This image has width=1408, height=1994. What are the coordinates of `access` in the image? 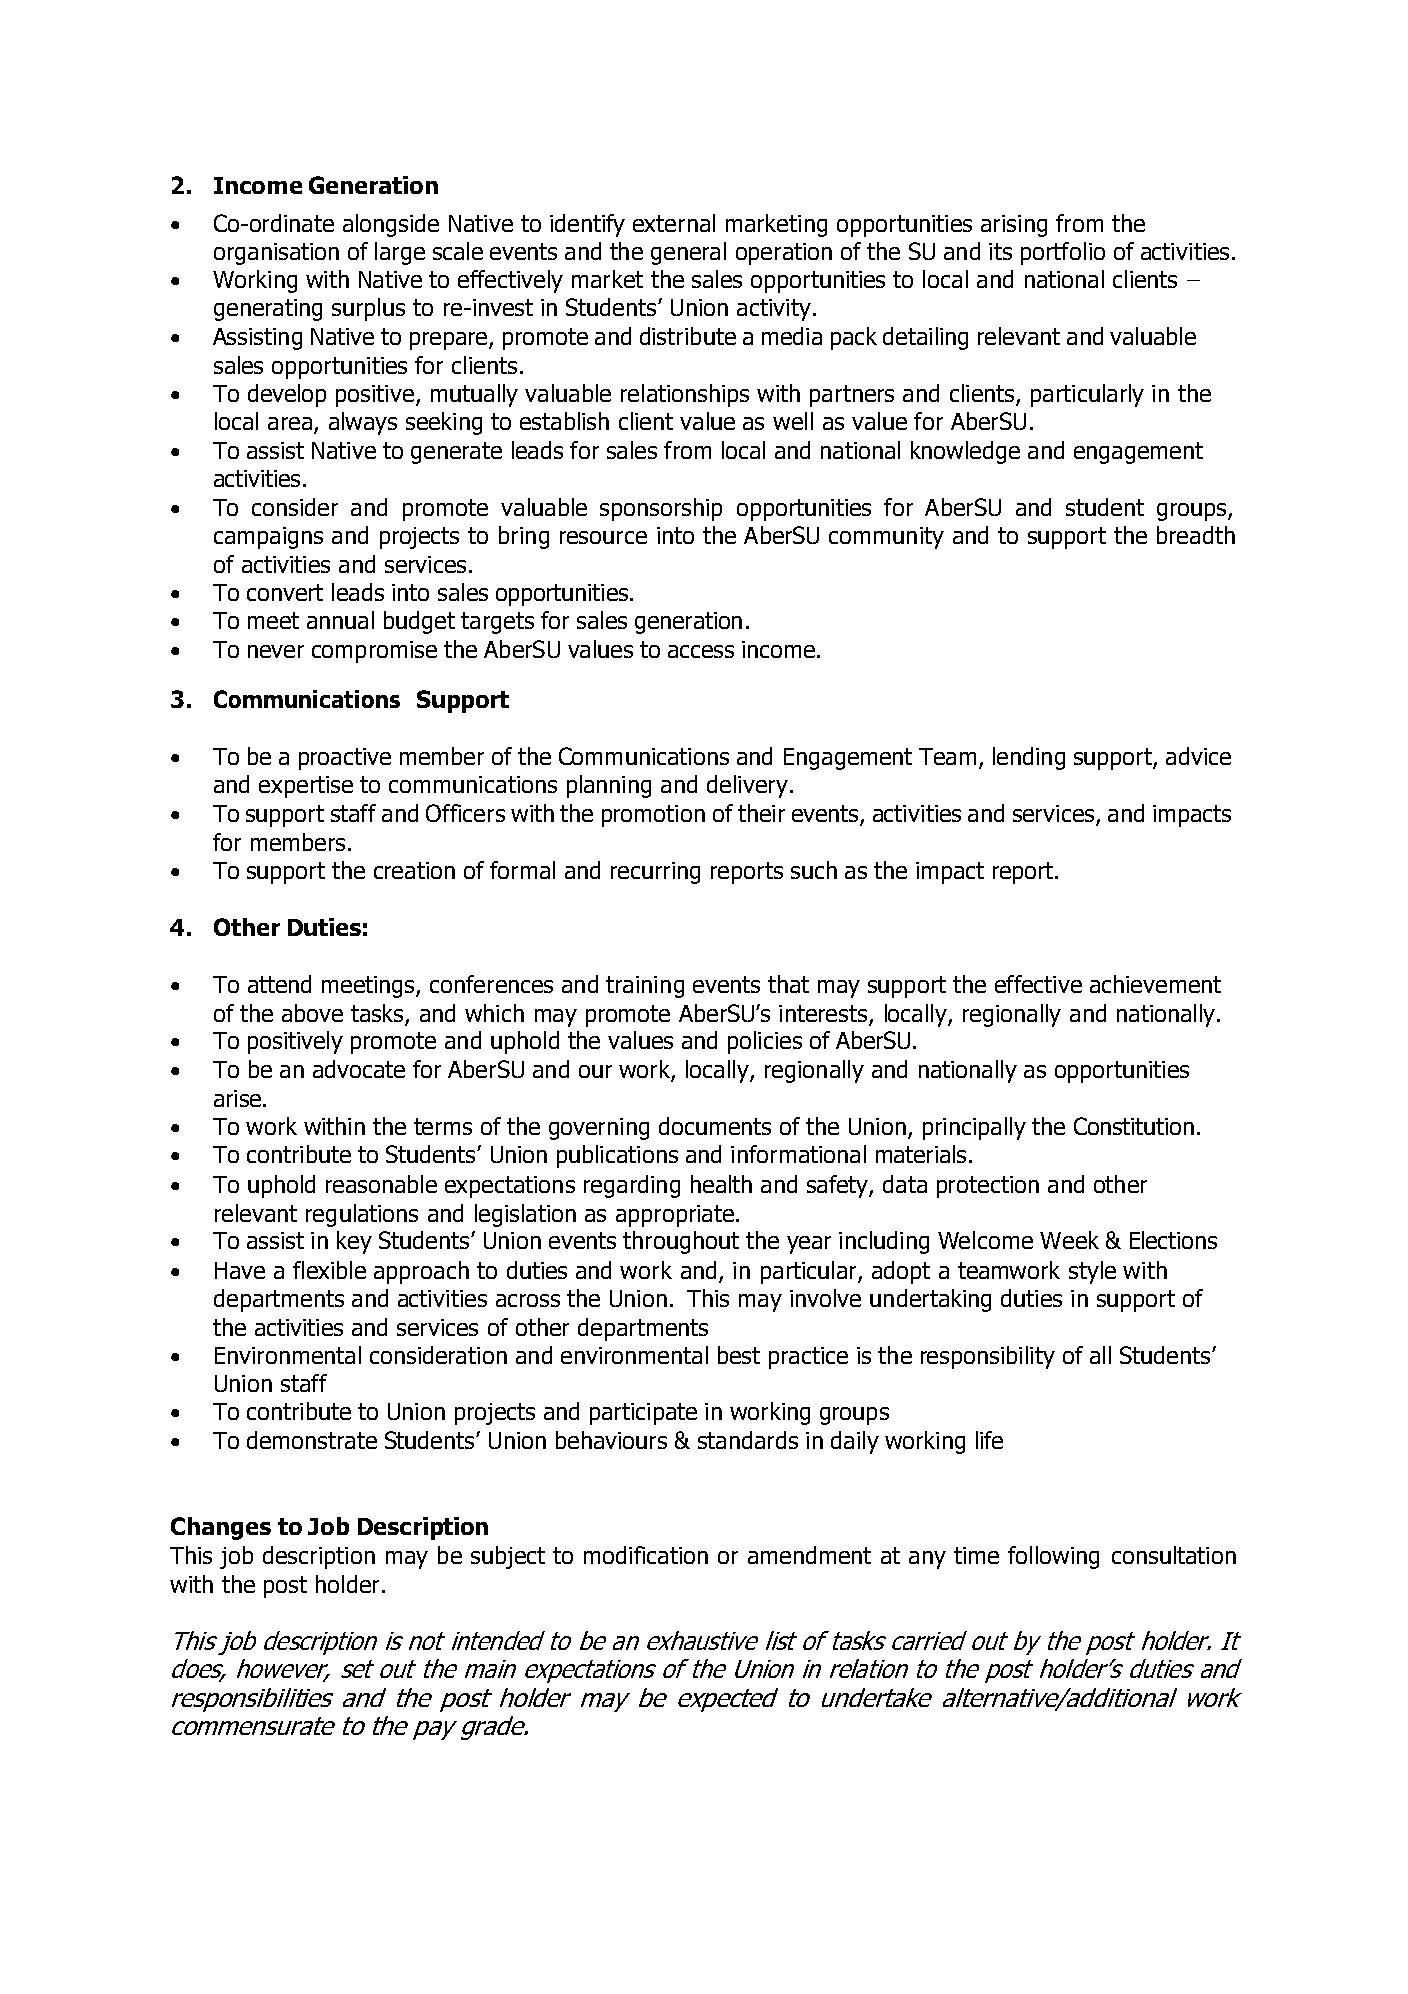 It's located at (701, 651).
